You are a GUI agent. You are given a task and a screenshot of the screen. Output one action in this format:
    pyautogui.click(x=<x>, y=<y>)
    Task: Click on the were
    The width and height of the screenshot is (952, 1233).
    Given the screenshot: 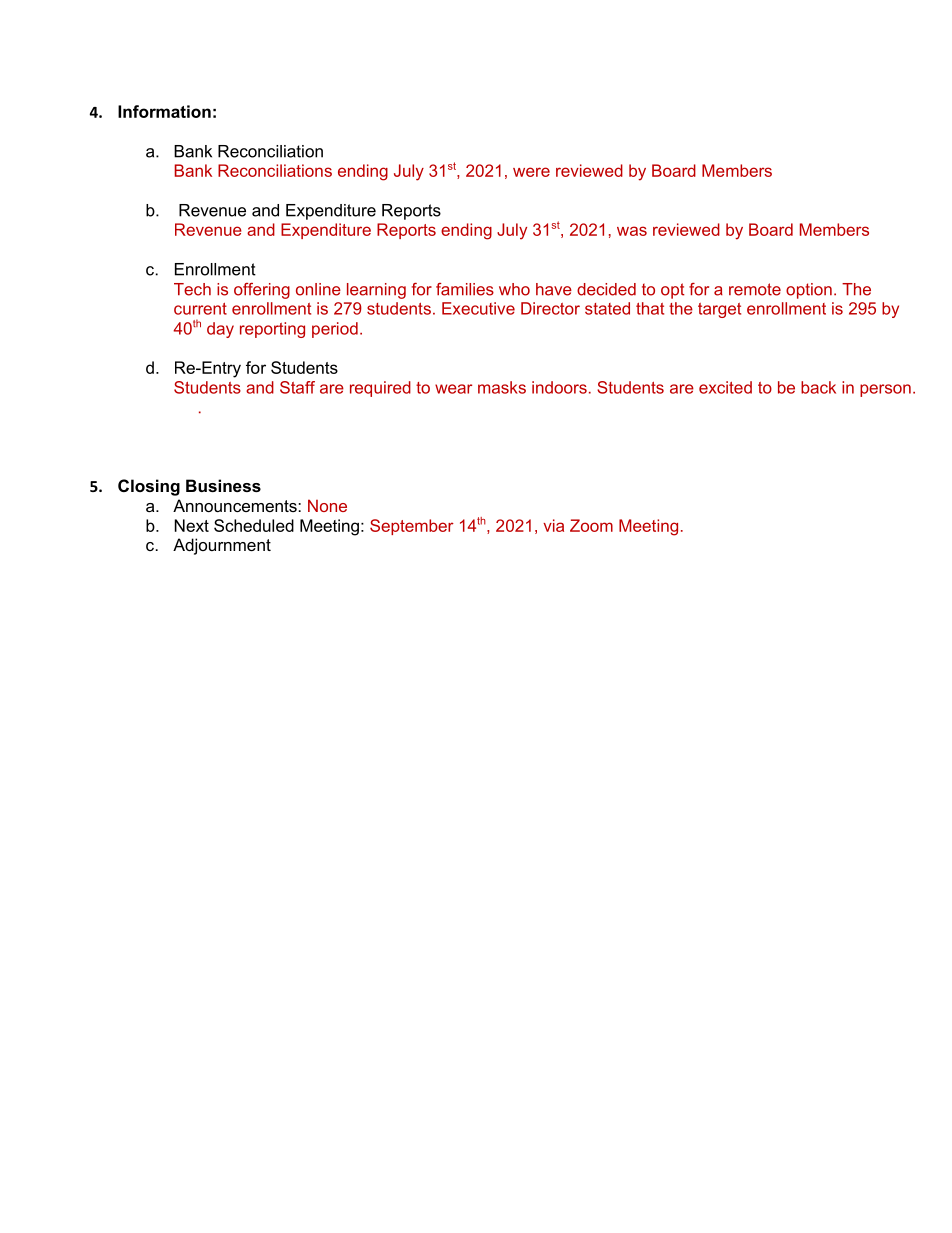 What is the action you would take?
    pyautogui.click(x=531, y=172)
